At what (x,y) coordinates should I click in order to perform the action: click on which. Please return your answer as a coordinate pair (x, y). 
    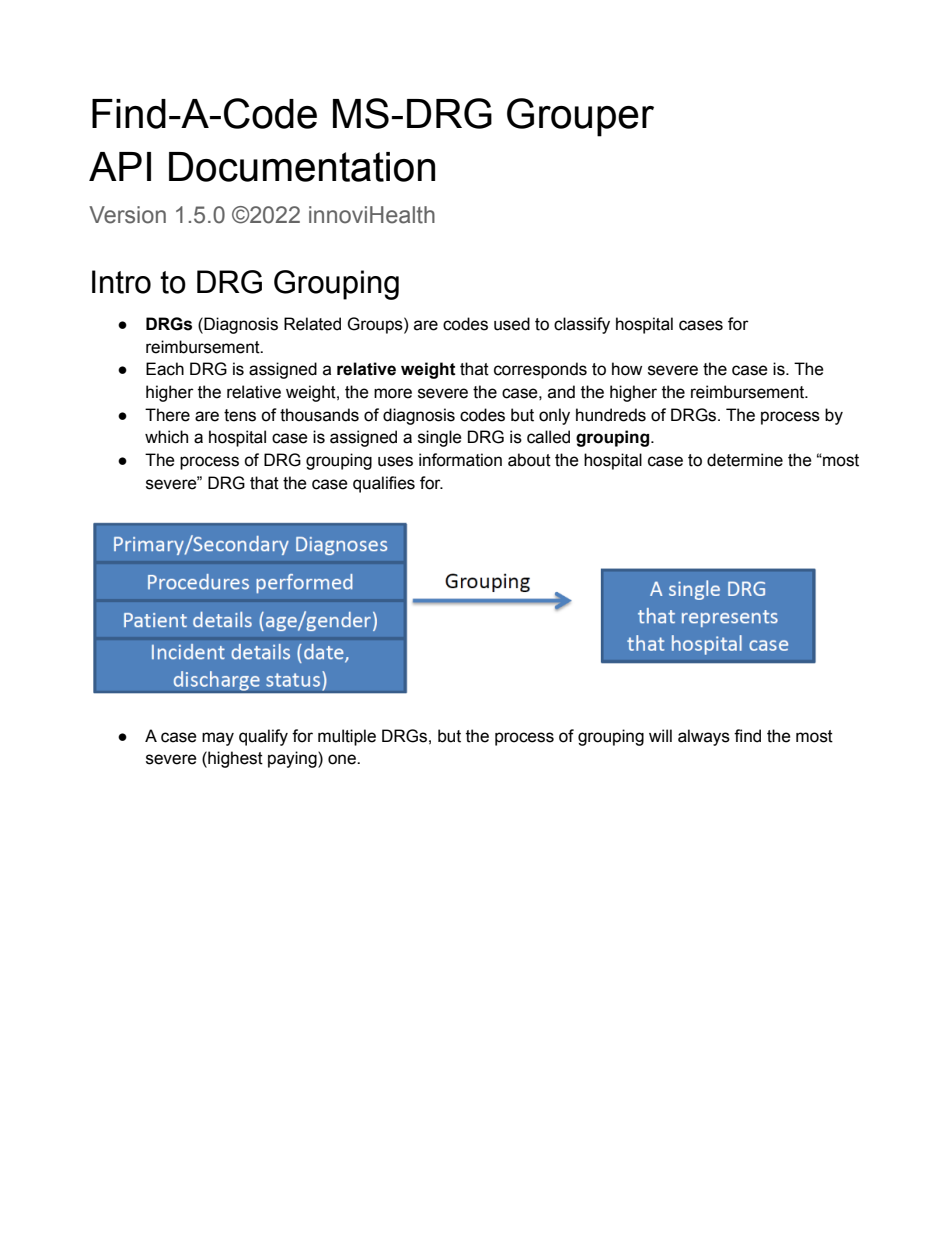
    Looking at the image, I should click on (166, 437).
